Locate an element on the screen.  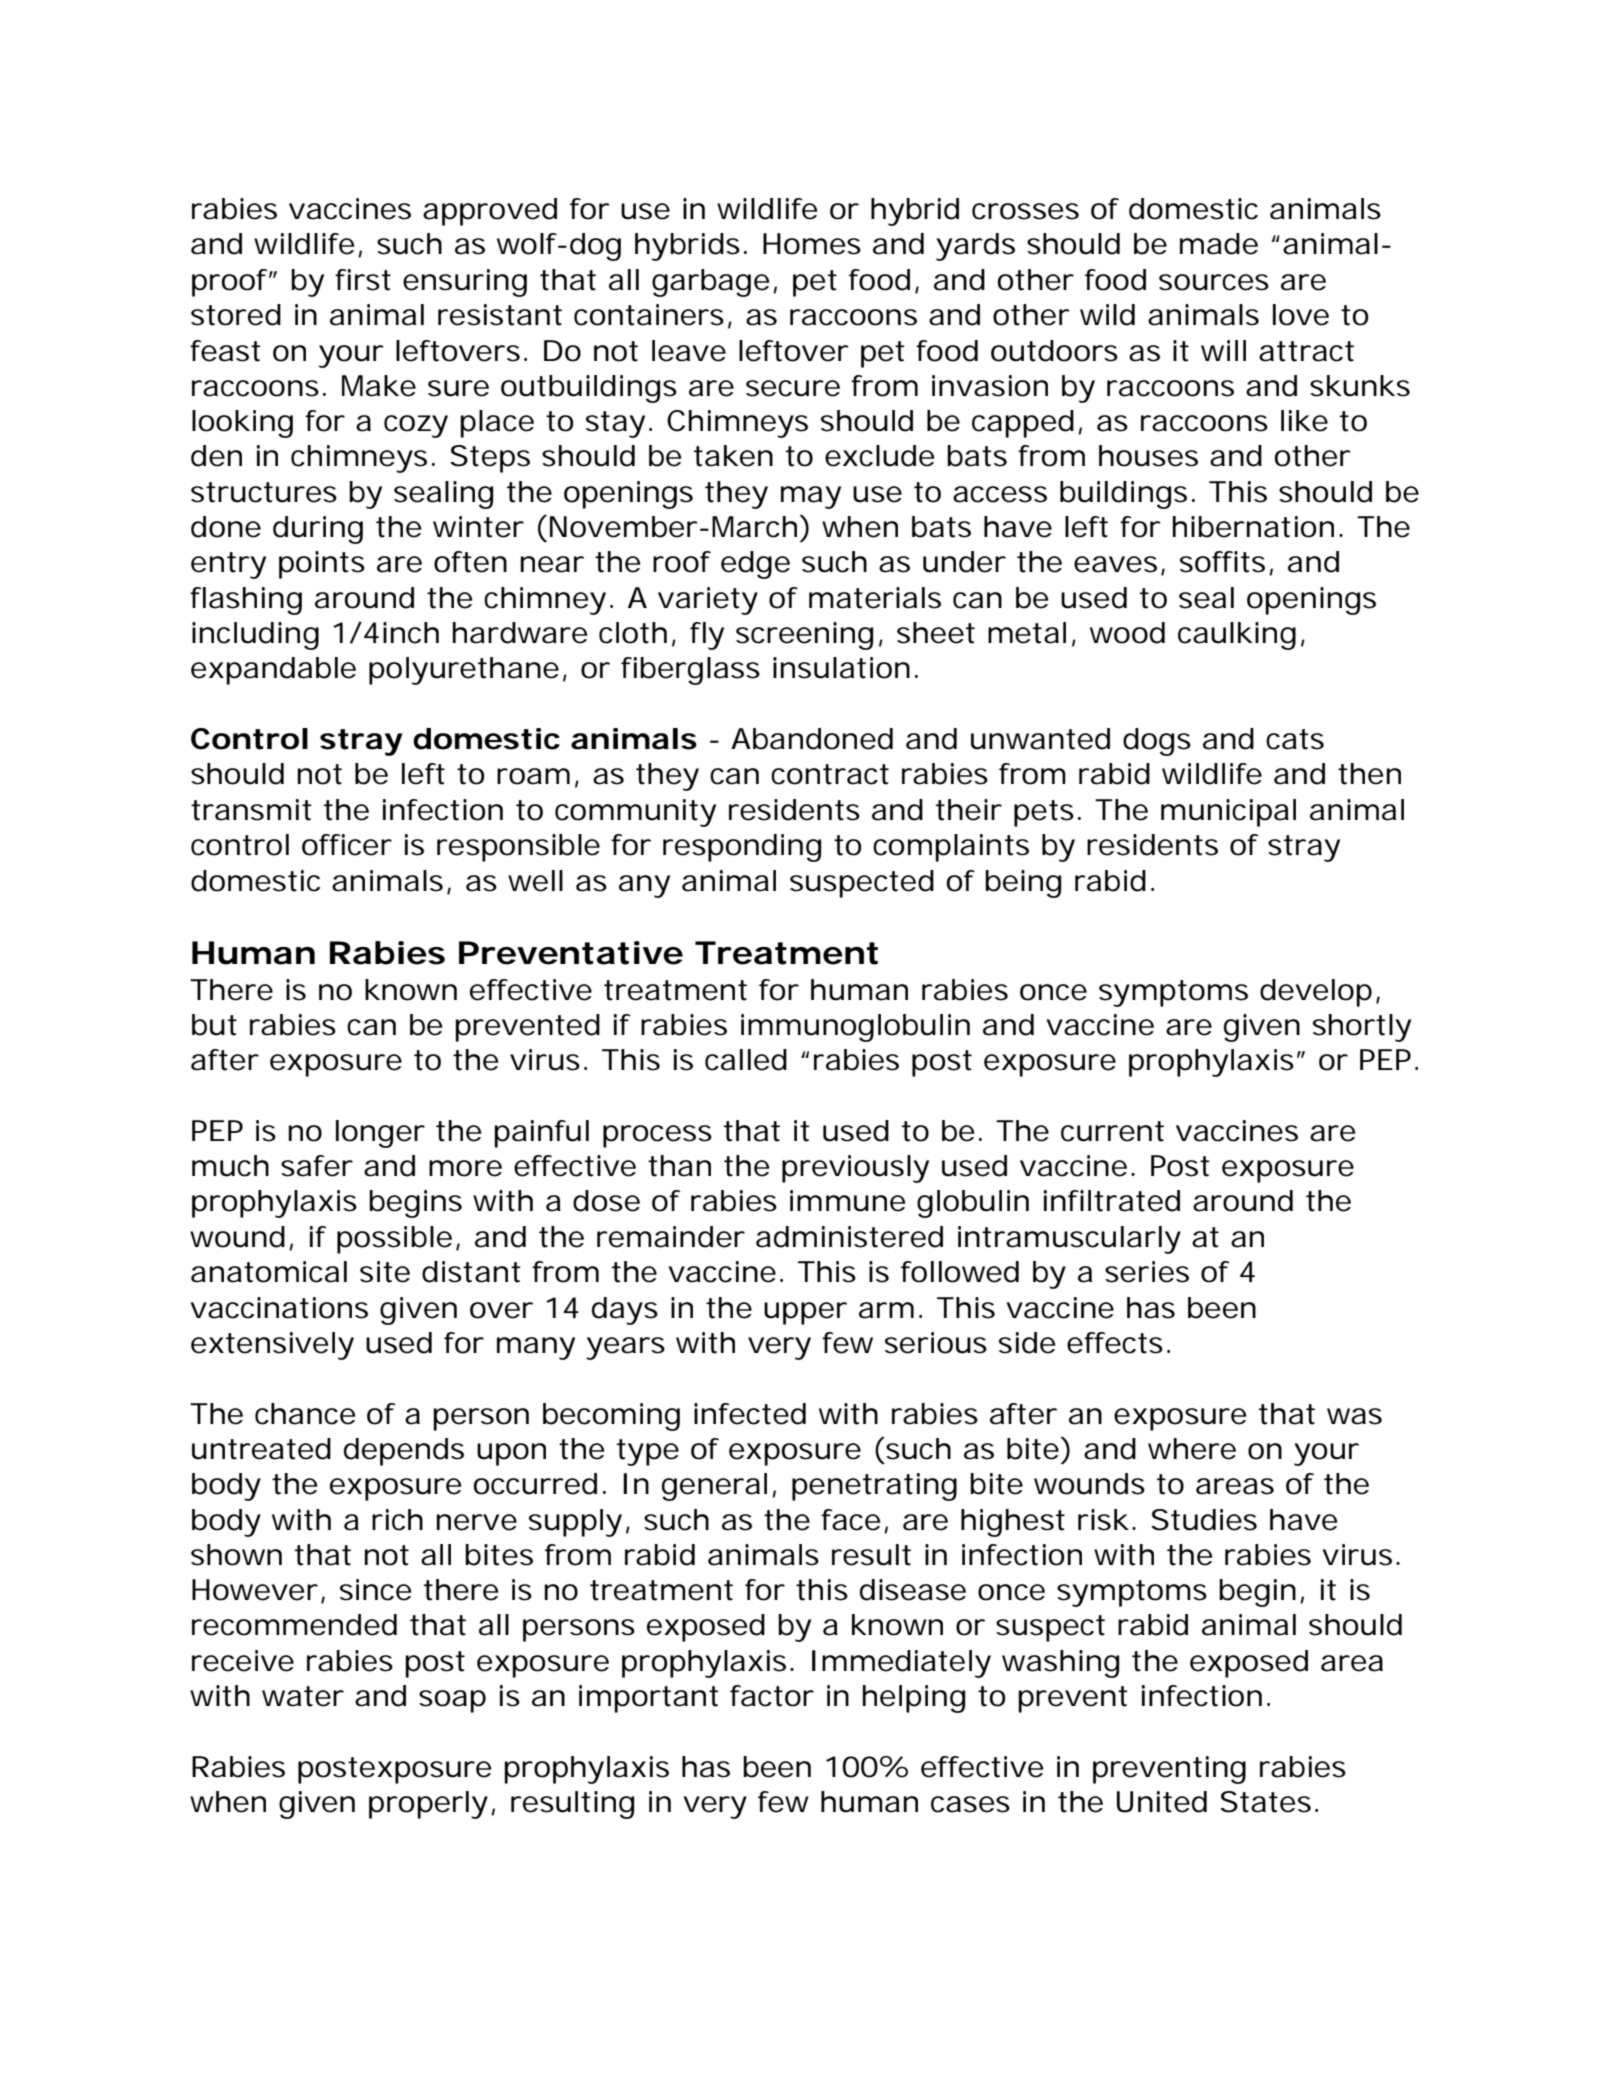
water is located at coordinates (303, 1696).
